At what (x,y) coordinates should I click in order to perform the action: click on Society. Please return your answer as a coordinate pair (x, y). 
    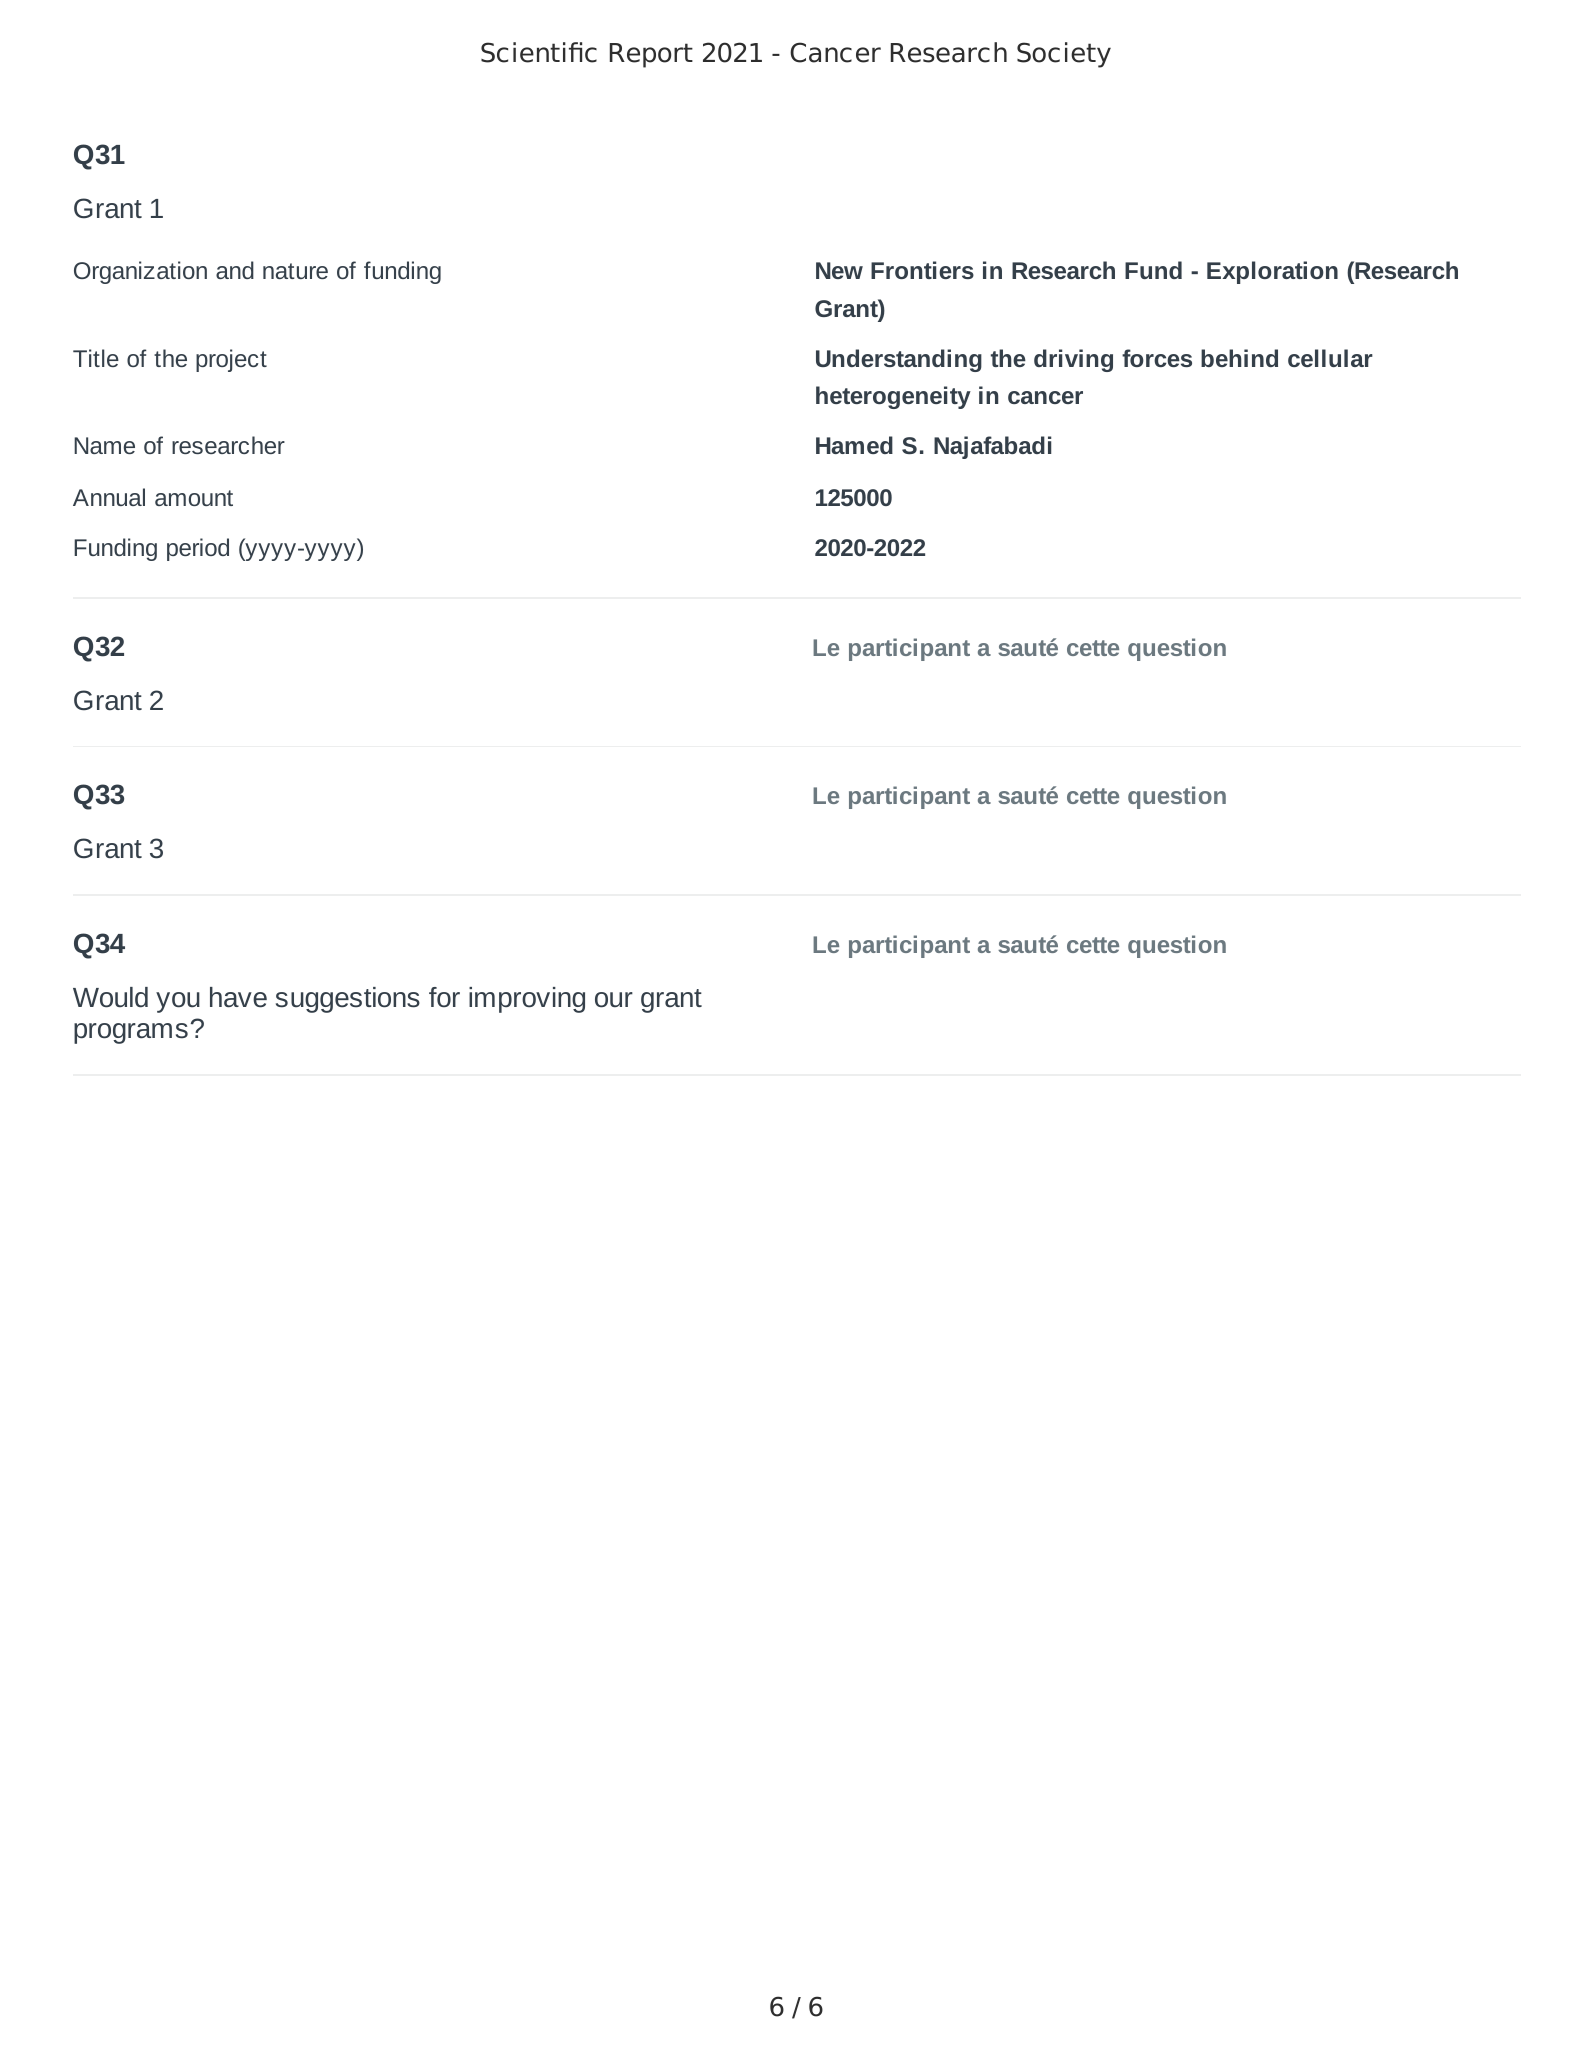
    Looking at the image, I should click on (1064, 55).
